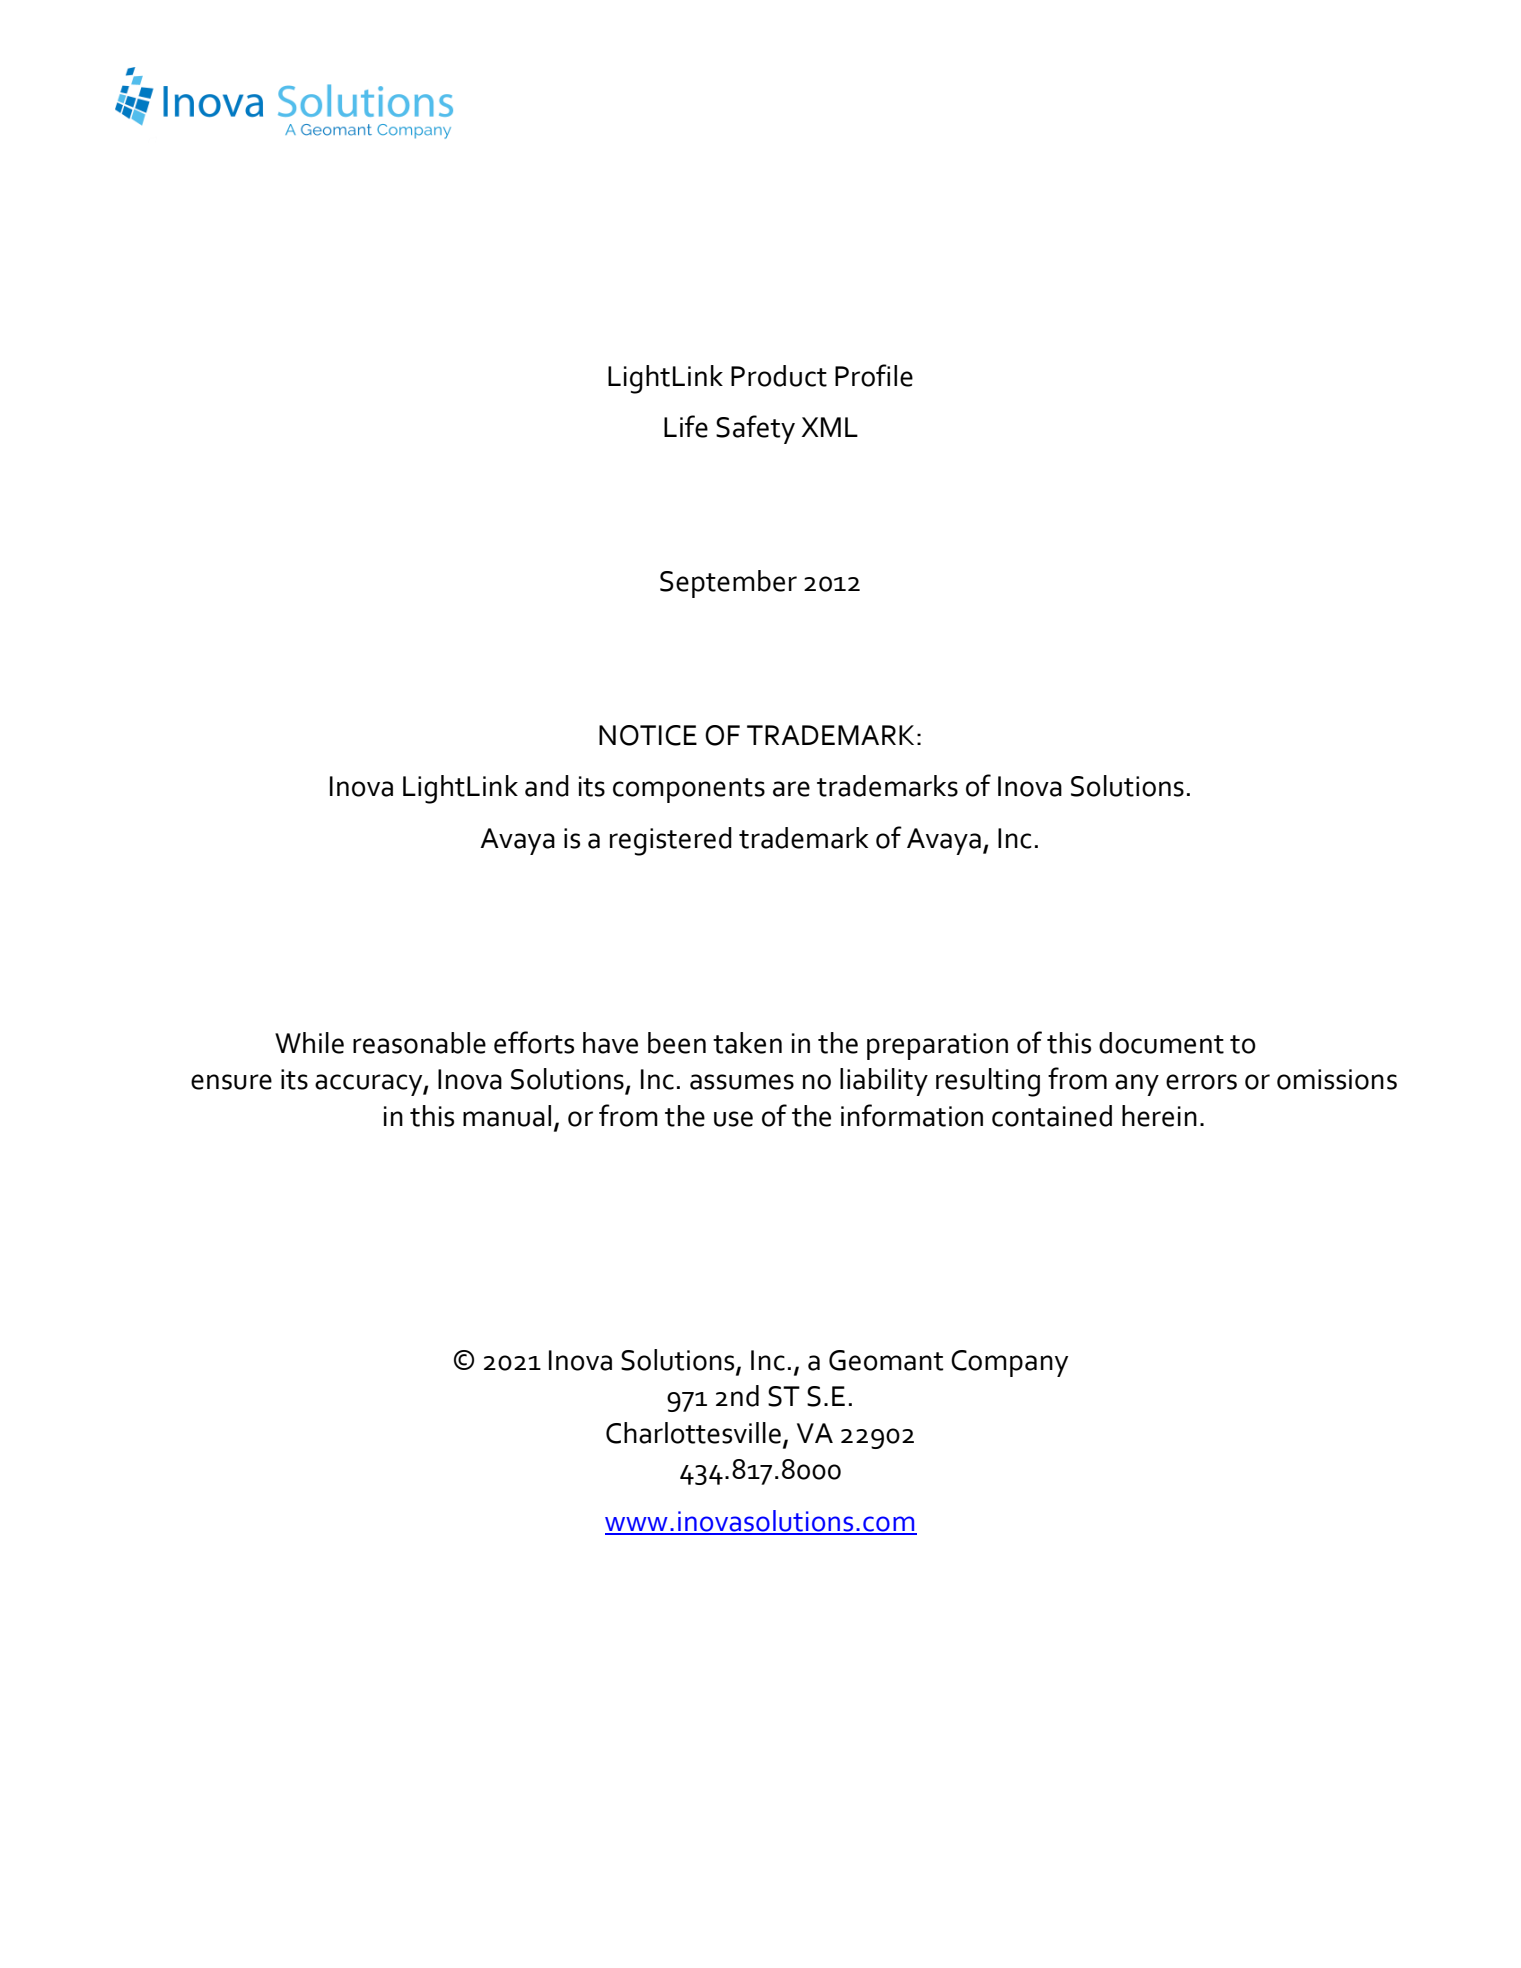  Describe the element at coordinates (1159, 1116) in the page. I see `herein` at that location.
